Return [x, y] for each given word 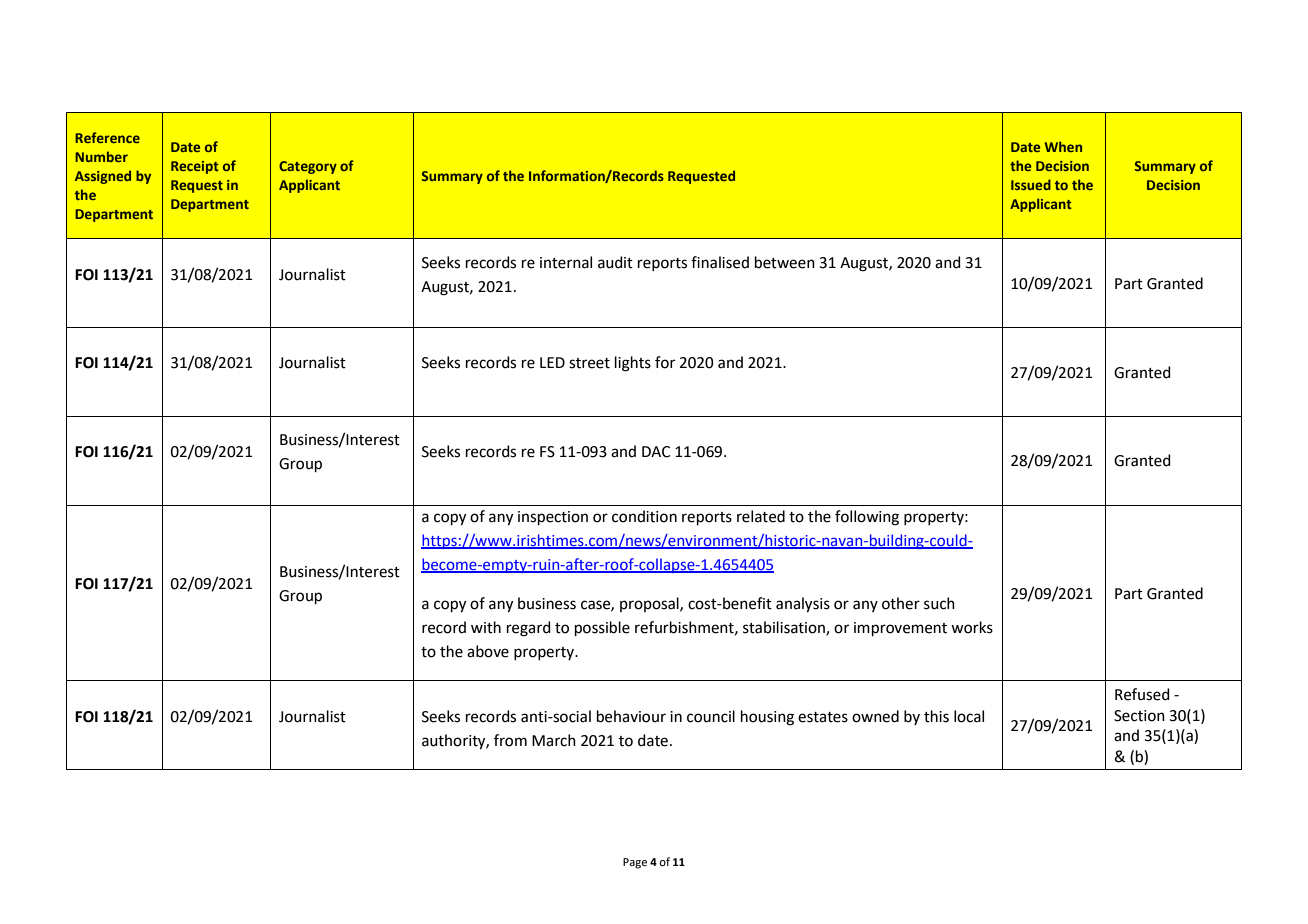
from [510, 740]
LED [552, 362]
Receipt [195, 167]
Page [635, 863]
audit [615, 262]
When [1063, 146]
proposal [650, 604]
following [867, 518]
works [972, 627]
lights [633, 364]
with [486, 627]
